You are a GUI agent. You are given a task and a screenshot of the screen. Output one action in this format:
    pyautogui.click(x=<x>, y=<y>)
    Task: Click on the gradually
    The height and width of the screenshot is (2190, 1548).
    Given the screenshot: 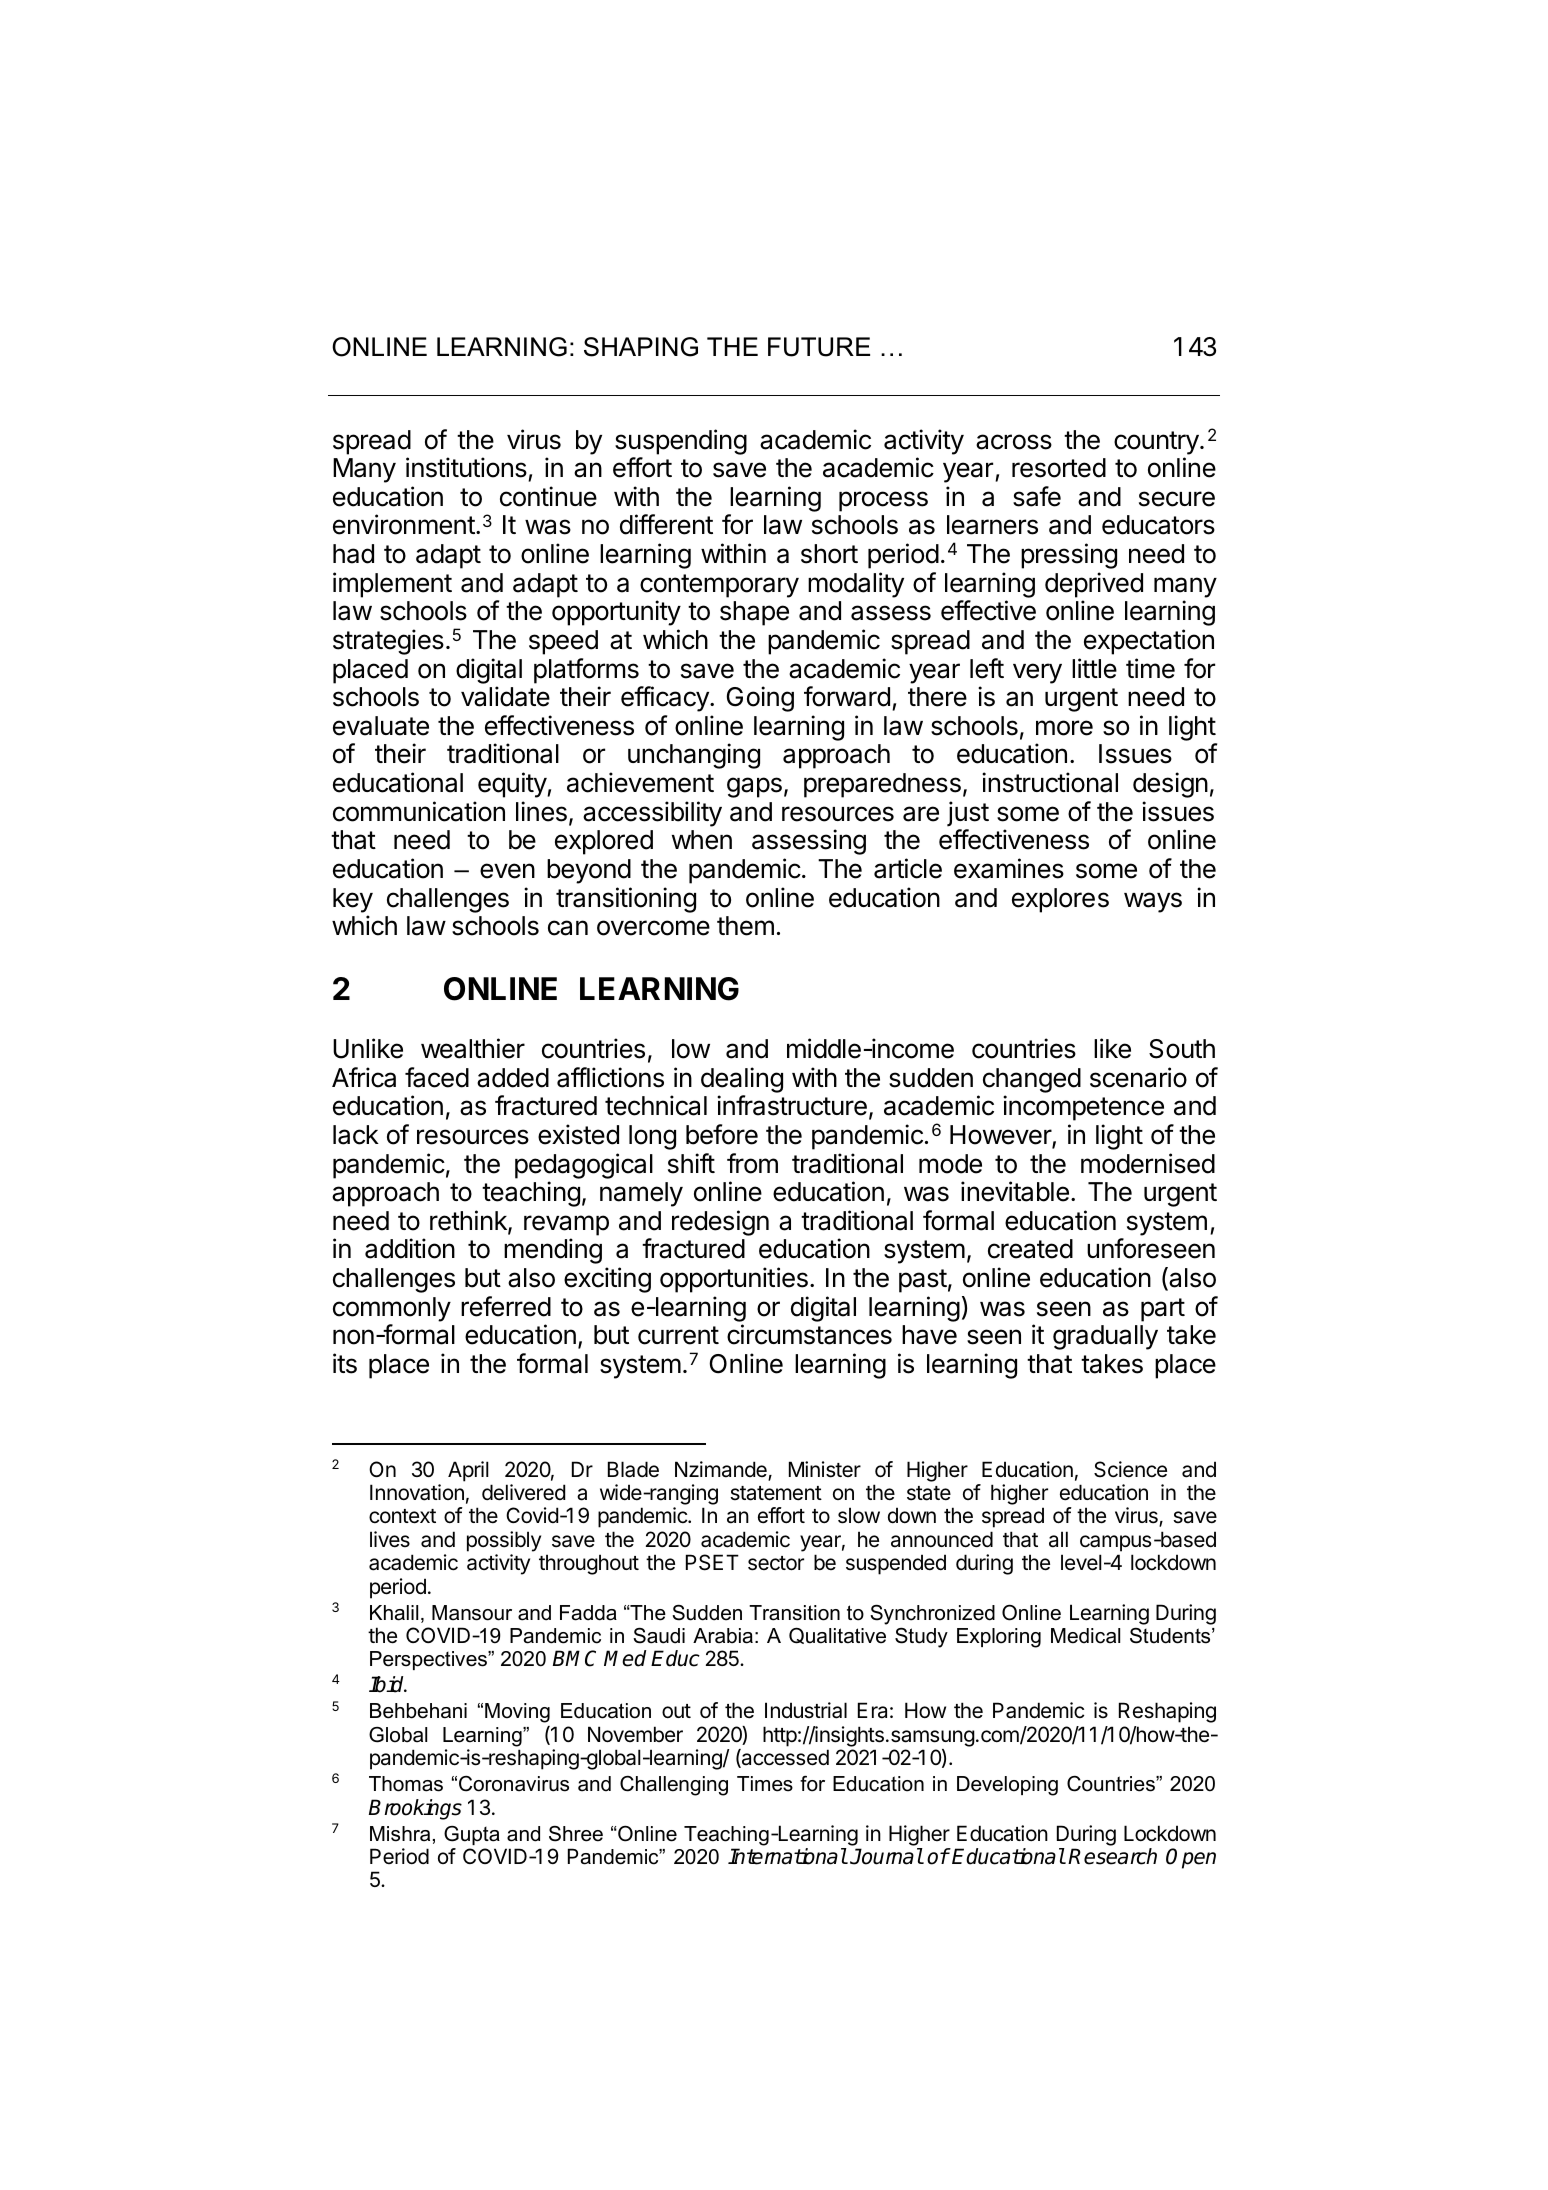 What is the action you would take?
    pyautogui.click(x=1105, y=1337)
